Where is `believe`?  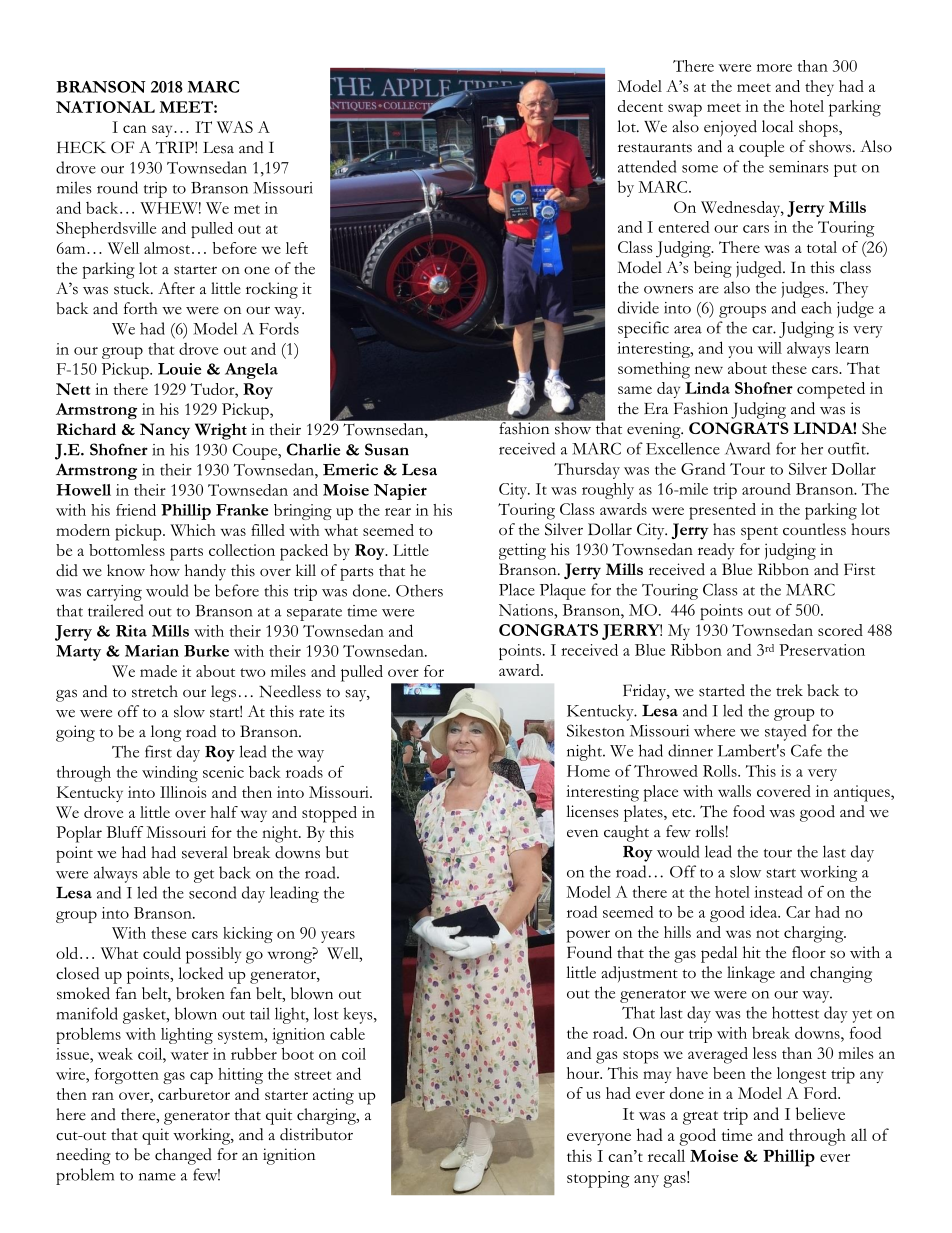 believe is located at coordinates (820, 1113).
